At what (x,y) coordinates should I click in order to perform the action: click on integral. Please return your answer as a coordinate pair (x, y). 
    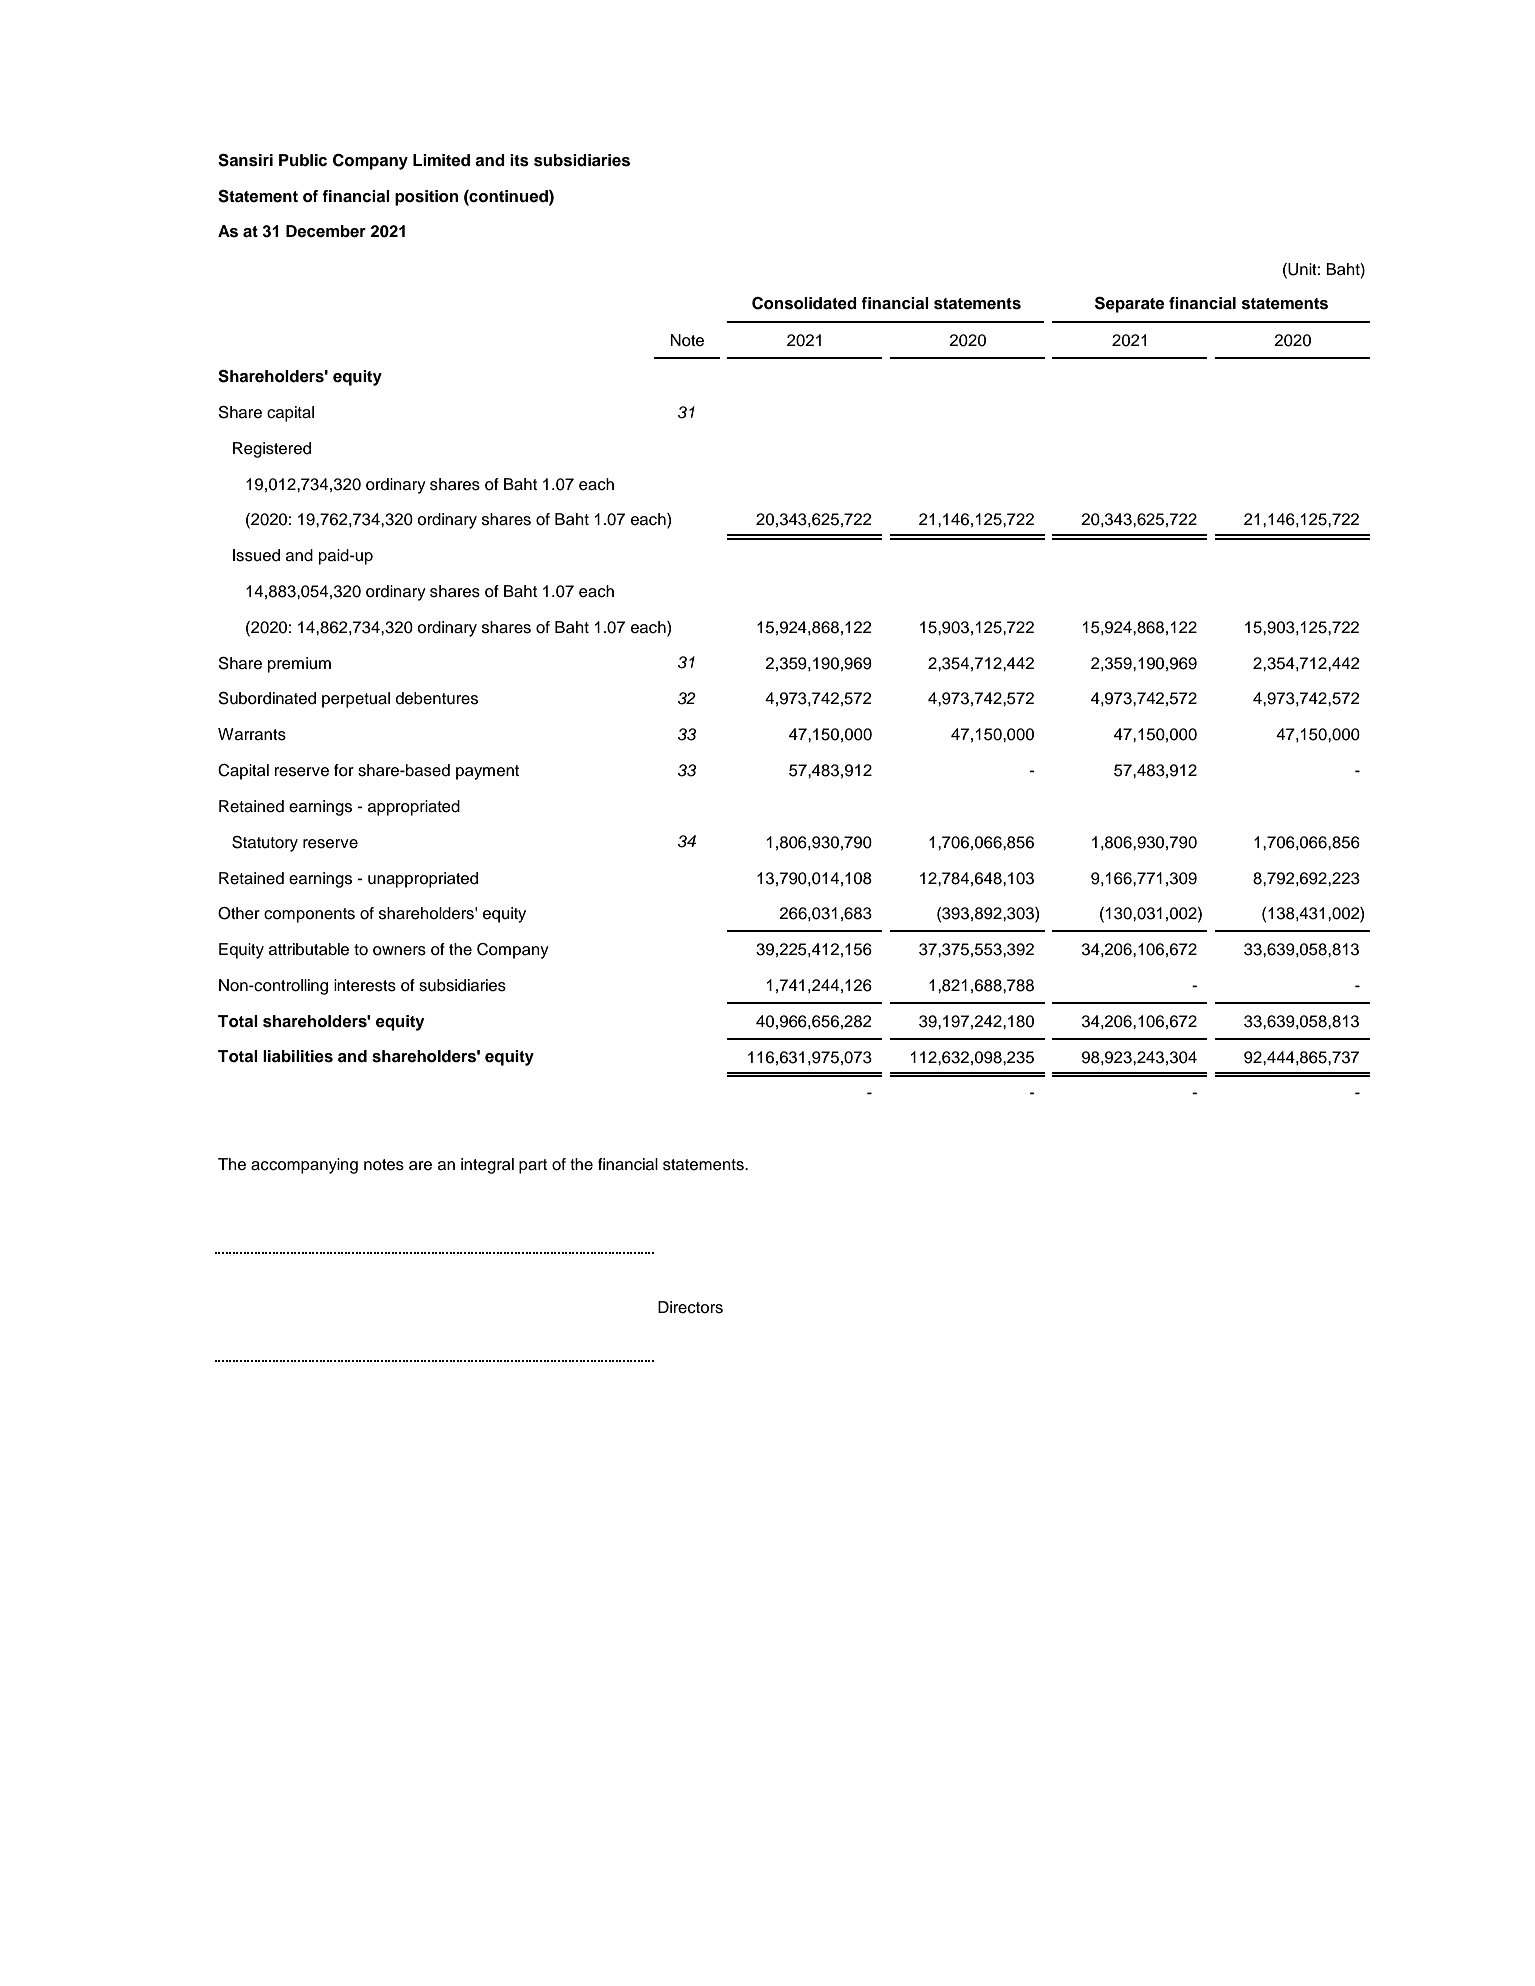
    Looking at the image, I should click on (487, 1166).
